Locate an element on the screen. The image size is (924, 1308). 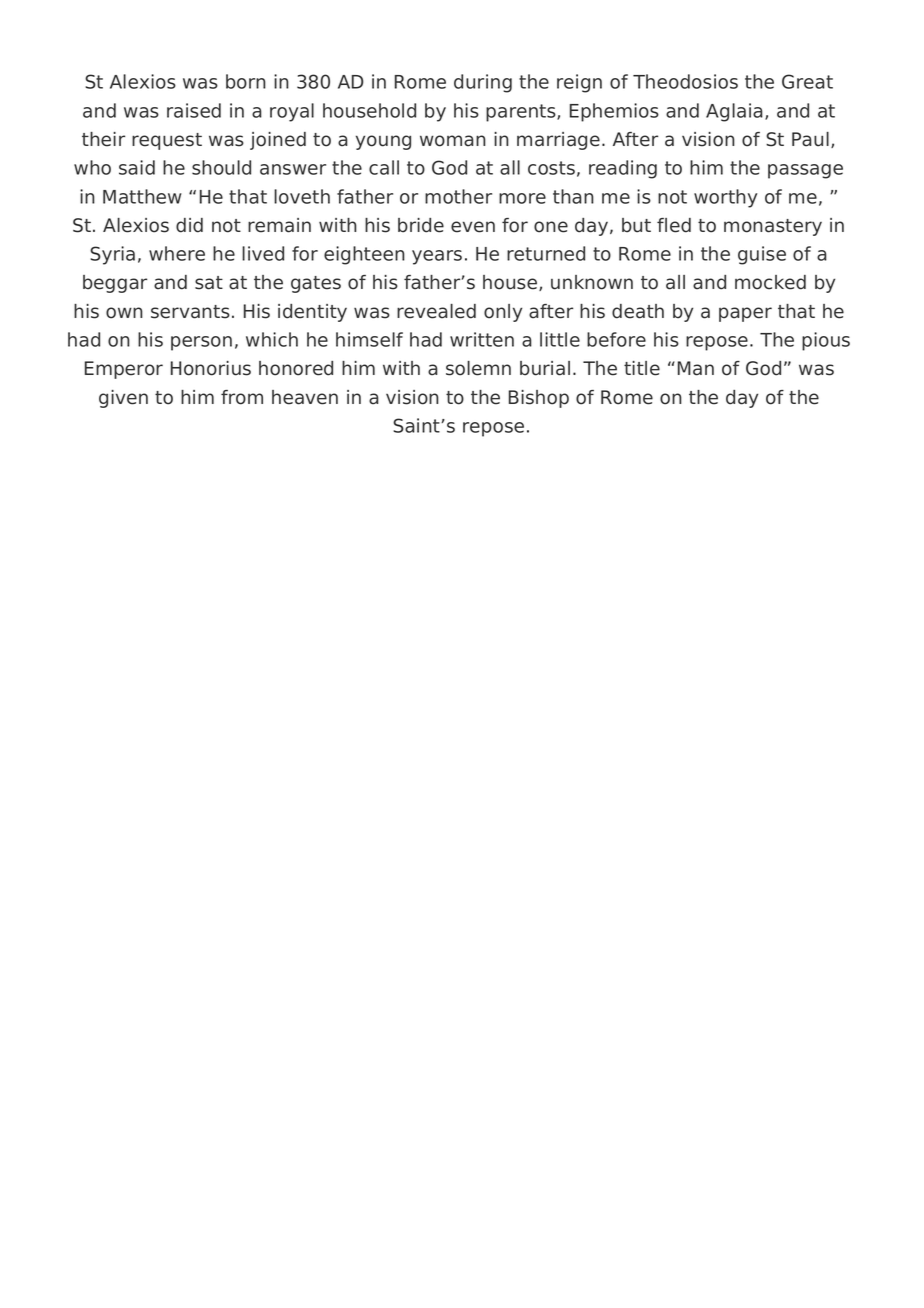
servants is located at coordinates (190, 312).
